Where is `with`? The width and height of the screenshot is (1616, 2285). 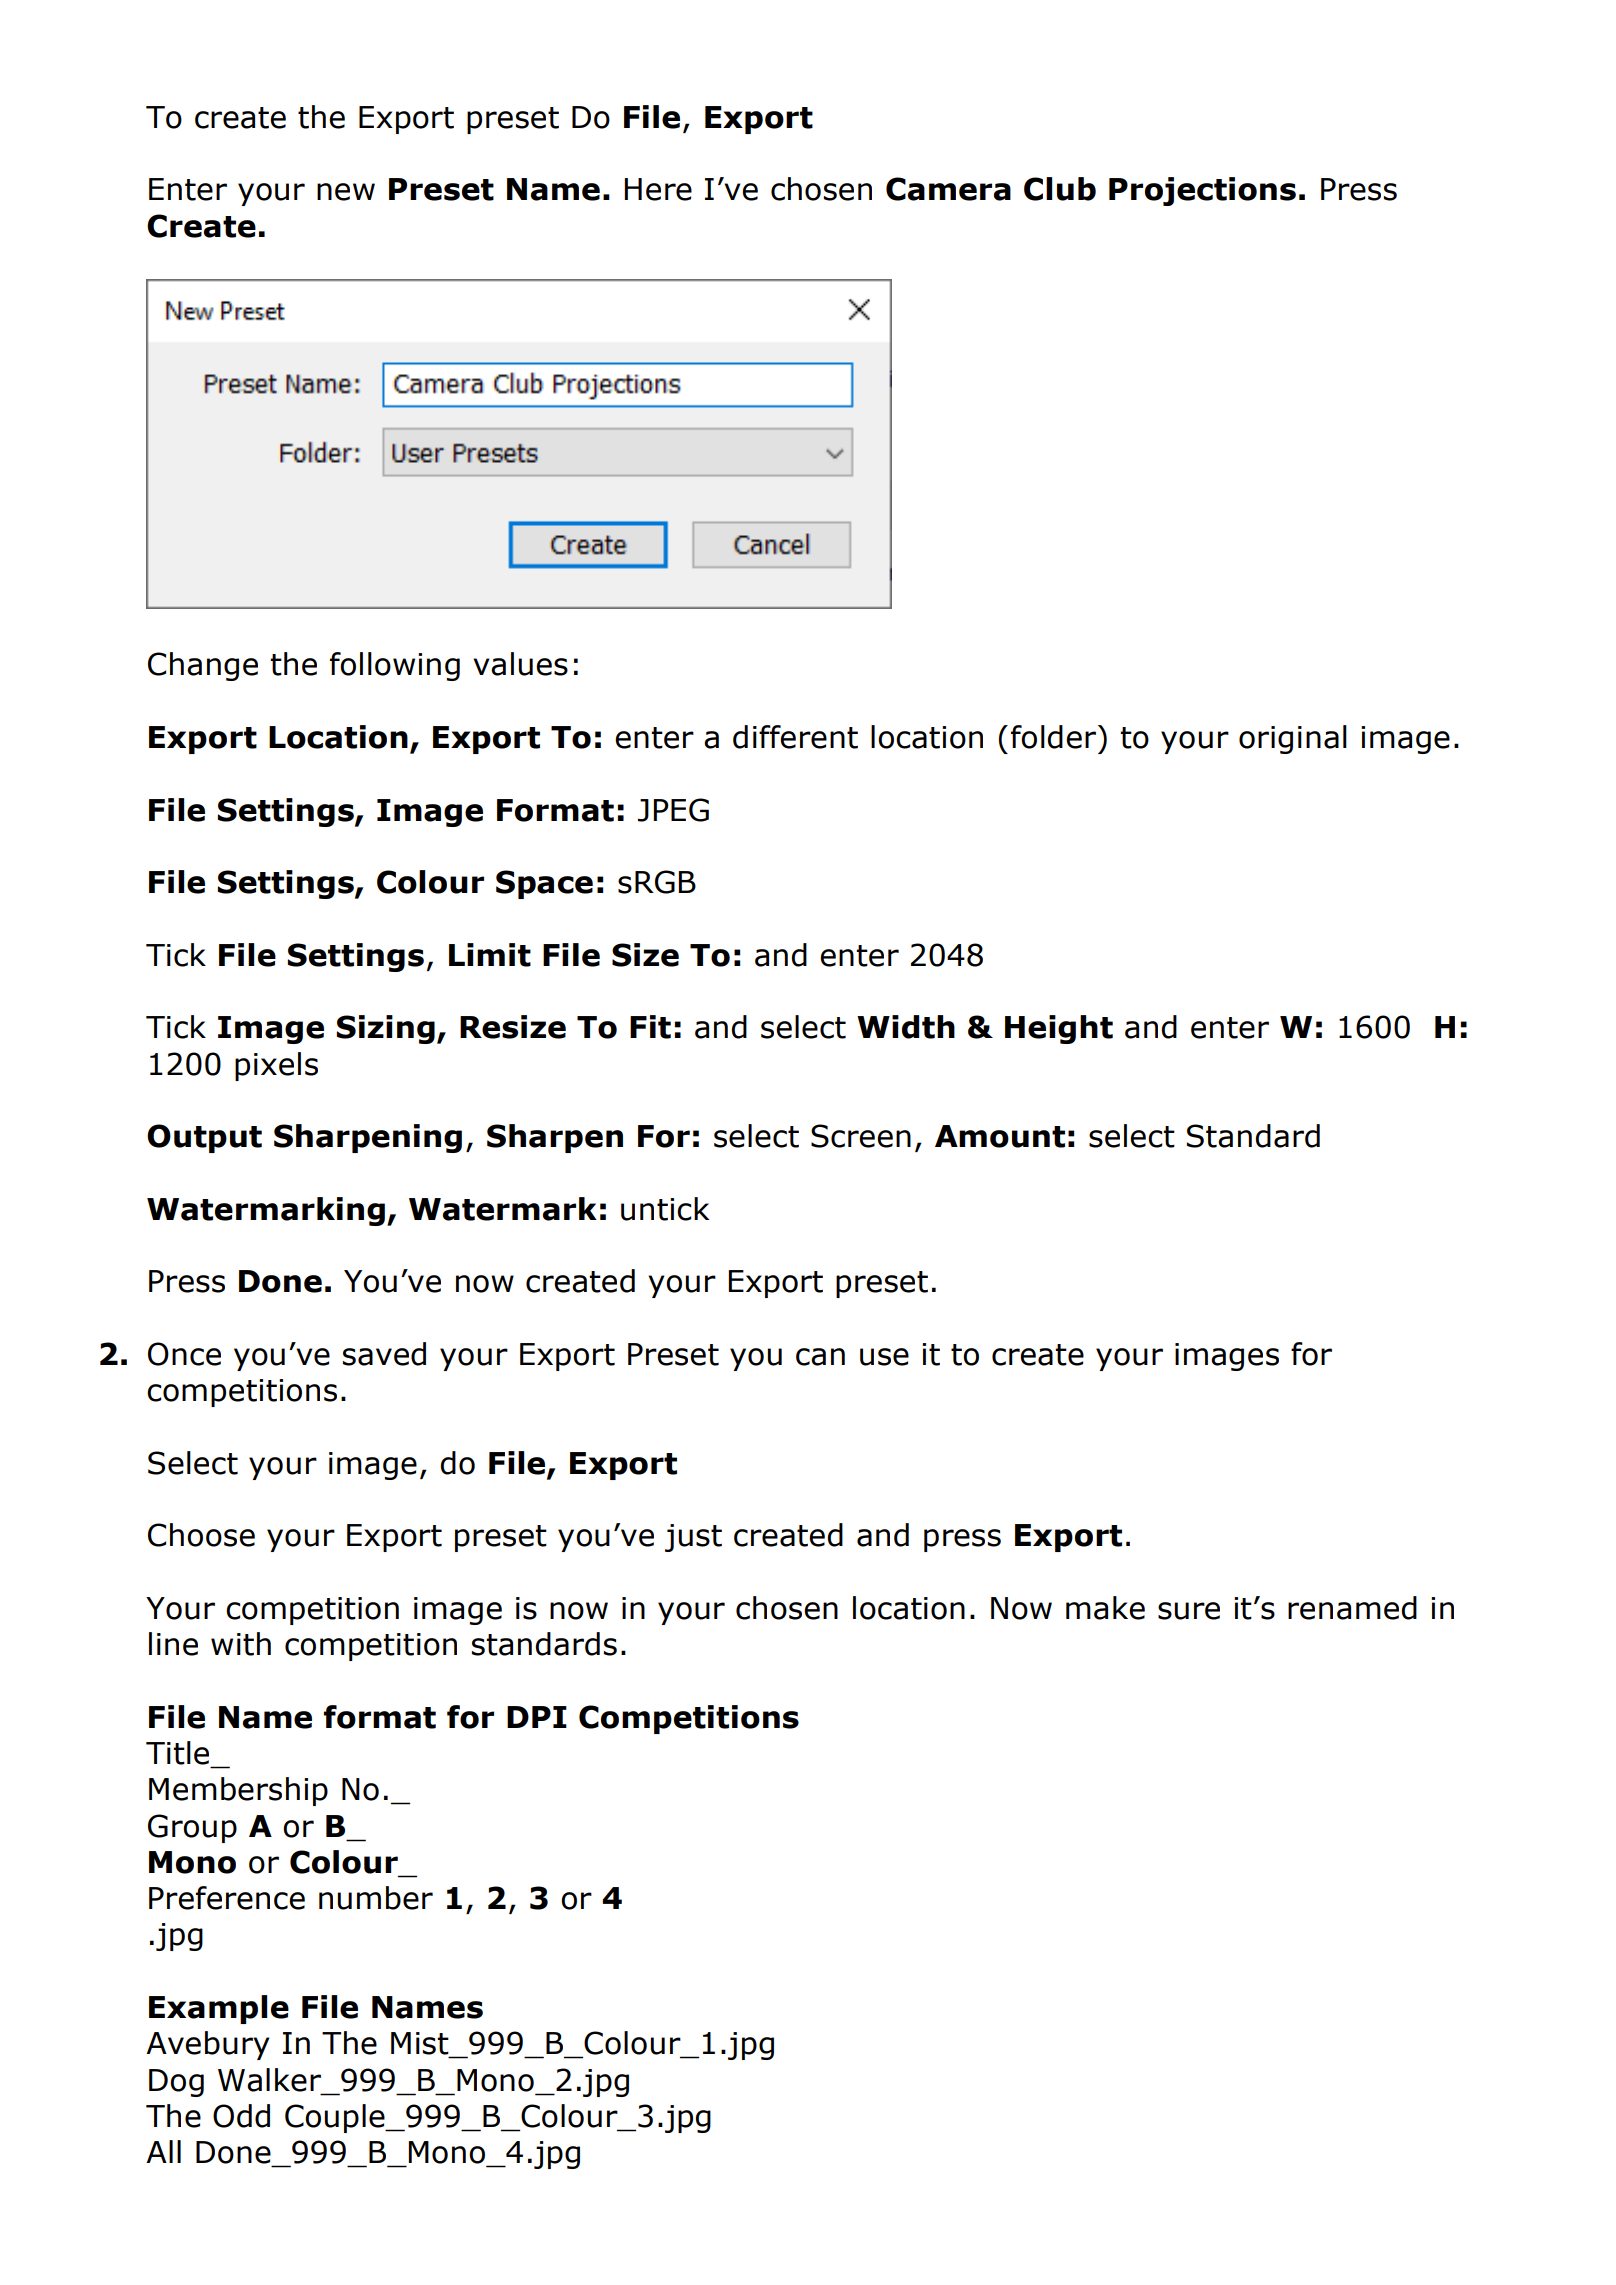 with is located at coordinates (241, 1644).
